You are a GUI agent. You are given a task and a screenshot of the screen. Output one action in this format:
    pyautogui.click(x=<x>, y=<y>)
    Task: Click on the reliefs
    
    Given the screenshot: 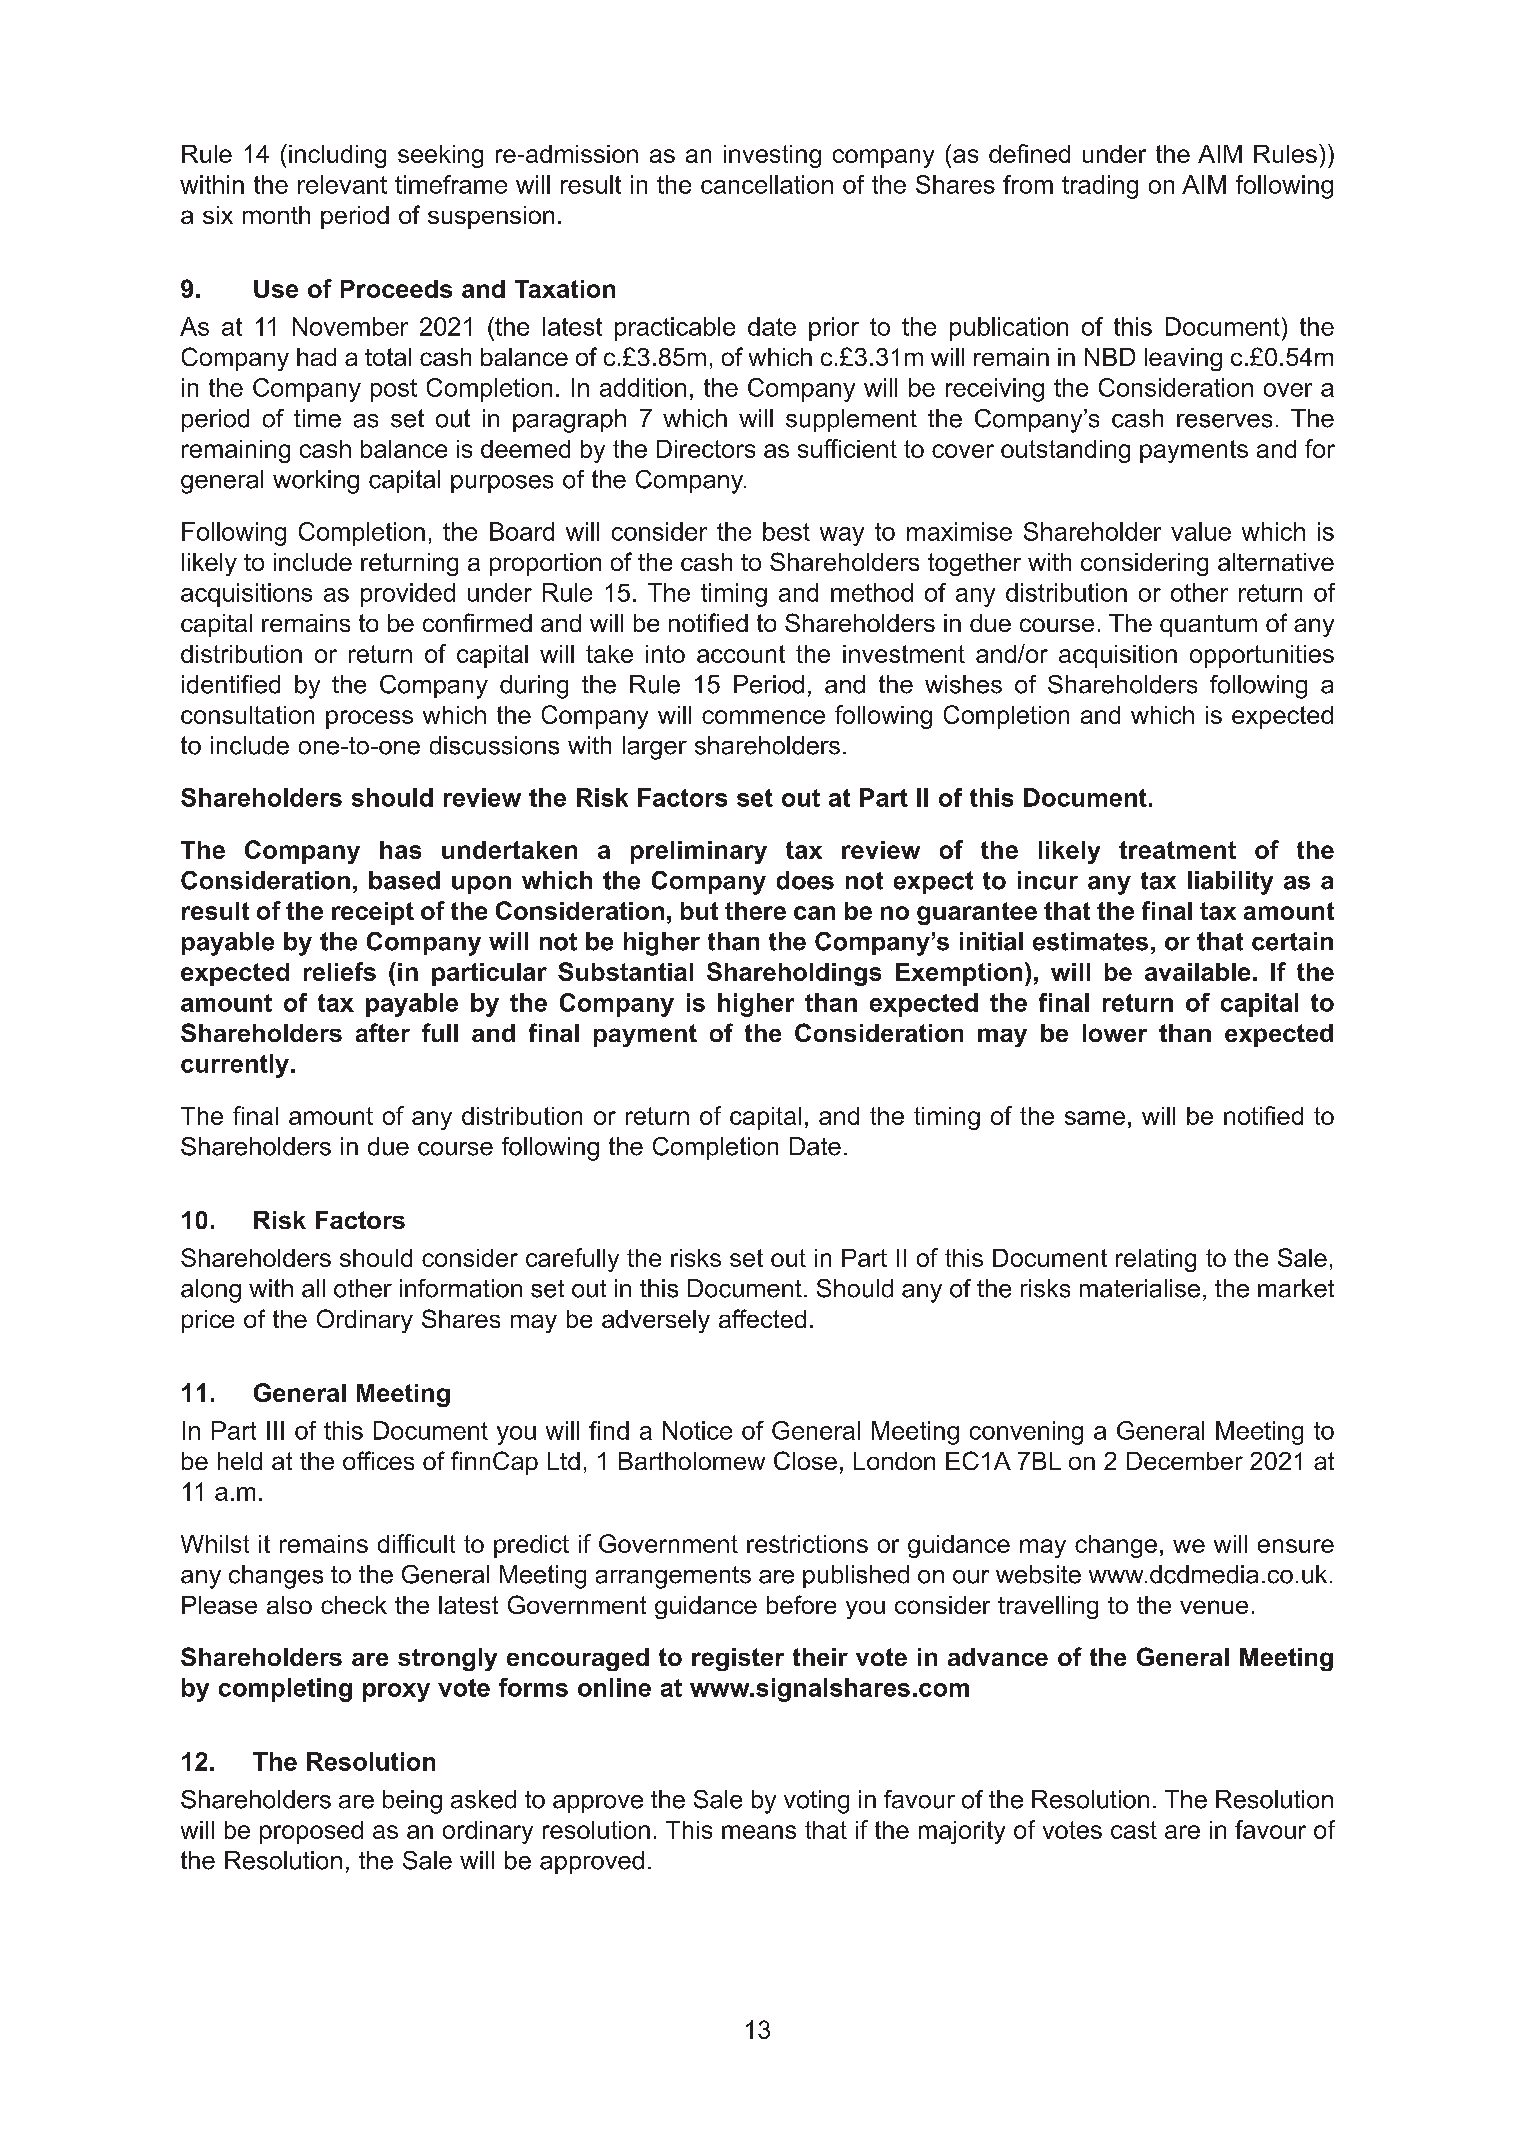 What is the action you would take?
    pyautogui.click(x=340, y=971)
